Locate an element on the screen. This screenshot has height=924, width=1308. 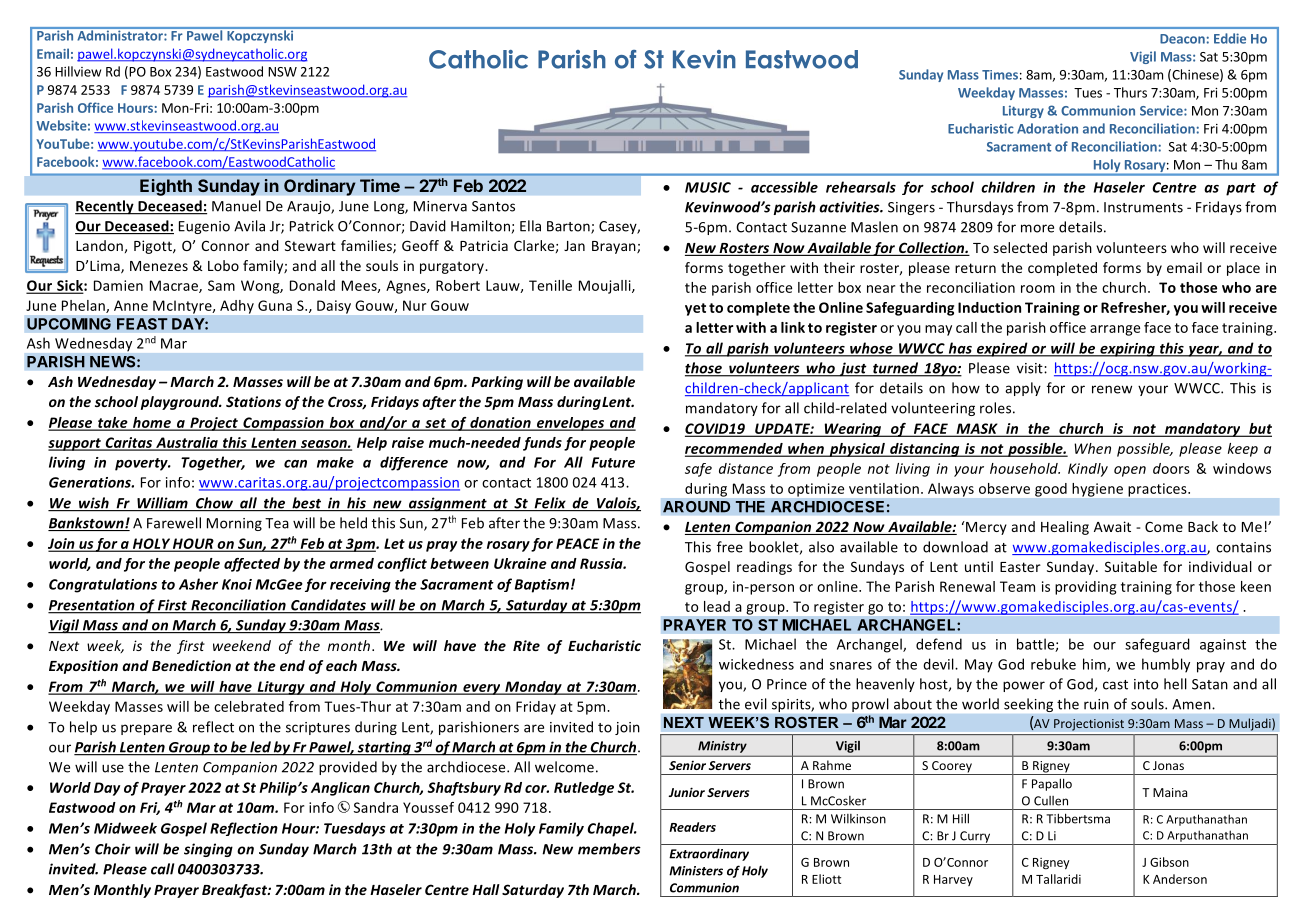
Ministers is located at coordinates (696, 871).
